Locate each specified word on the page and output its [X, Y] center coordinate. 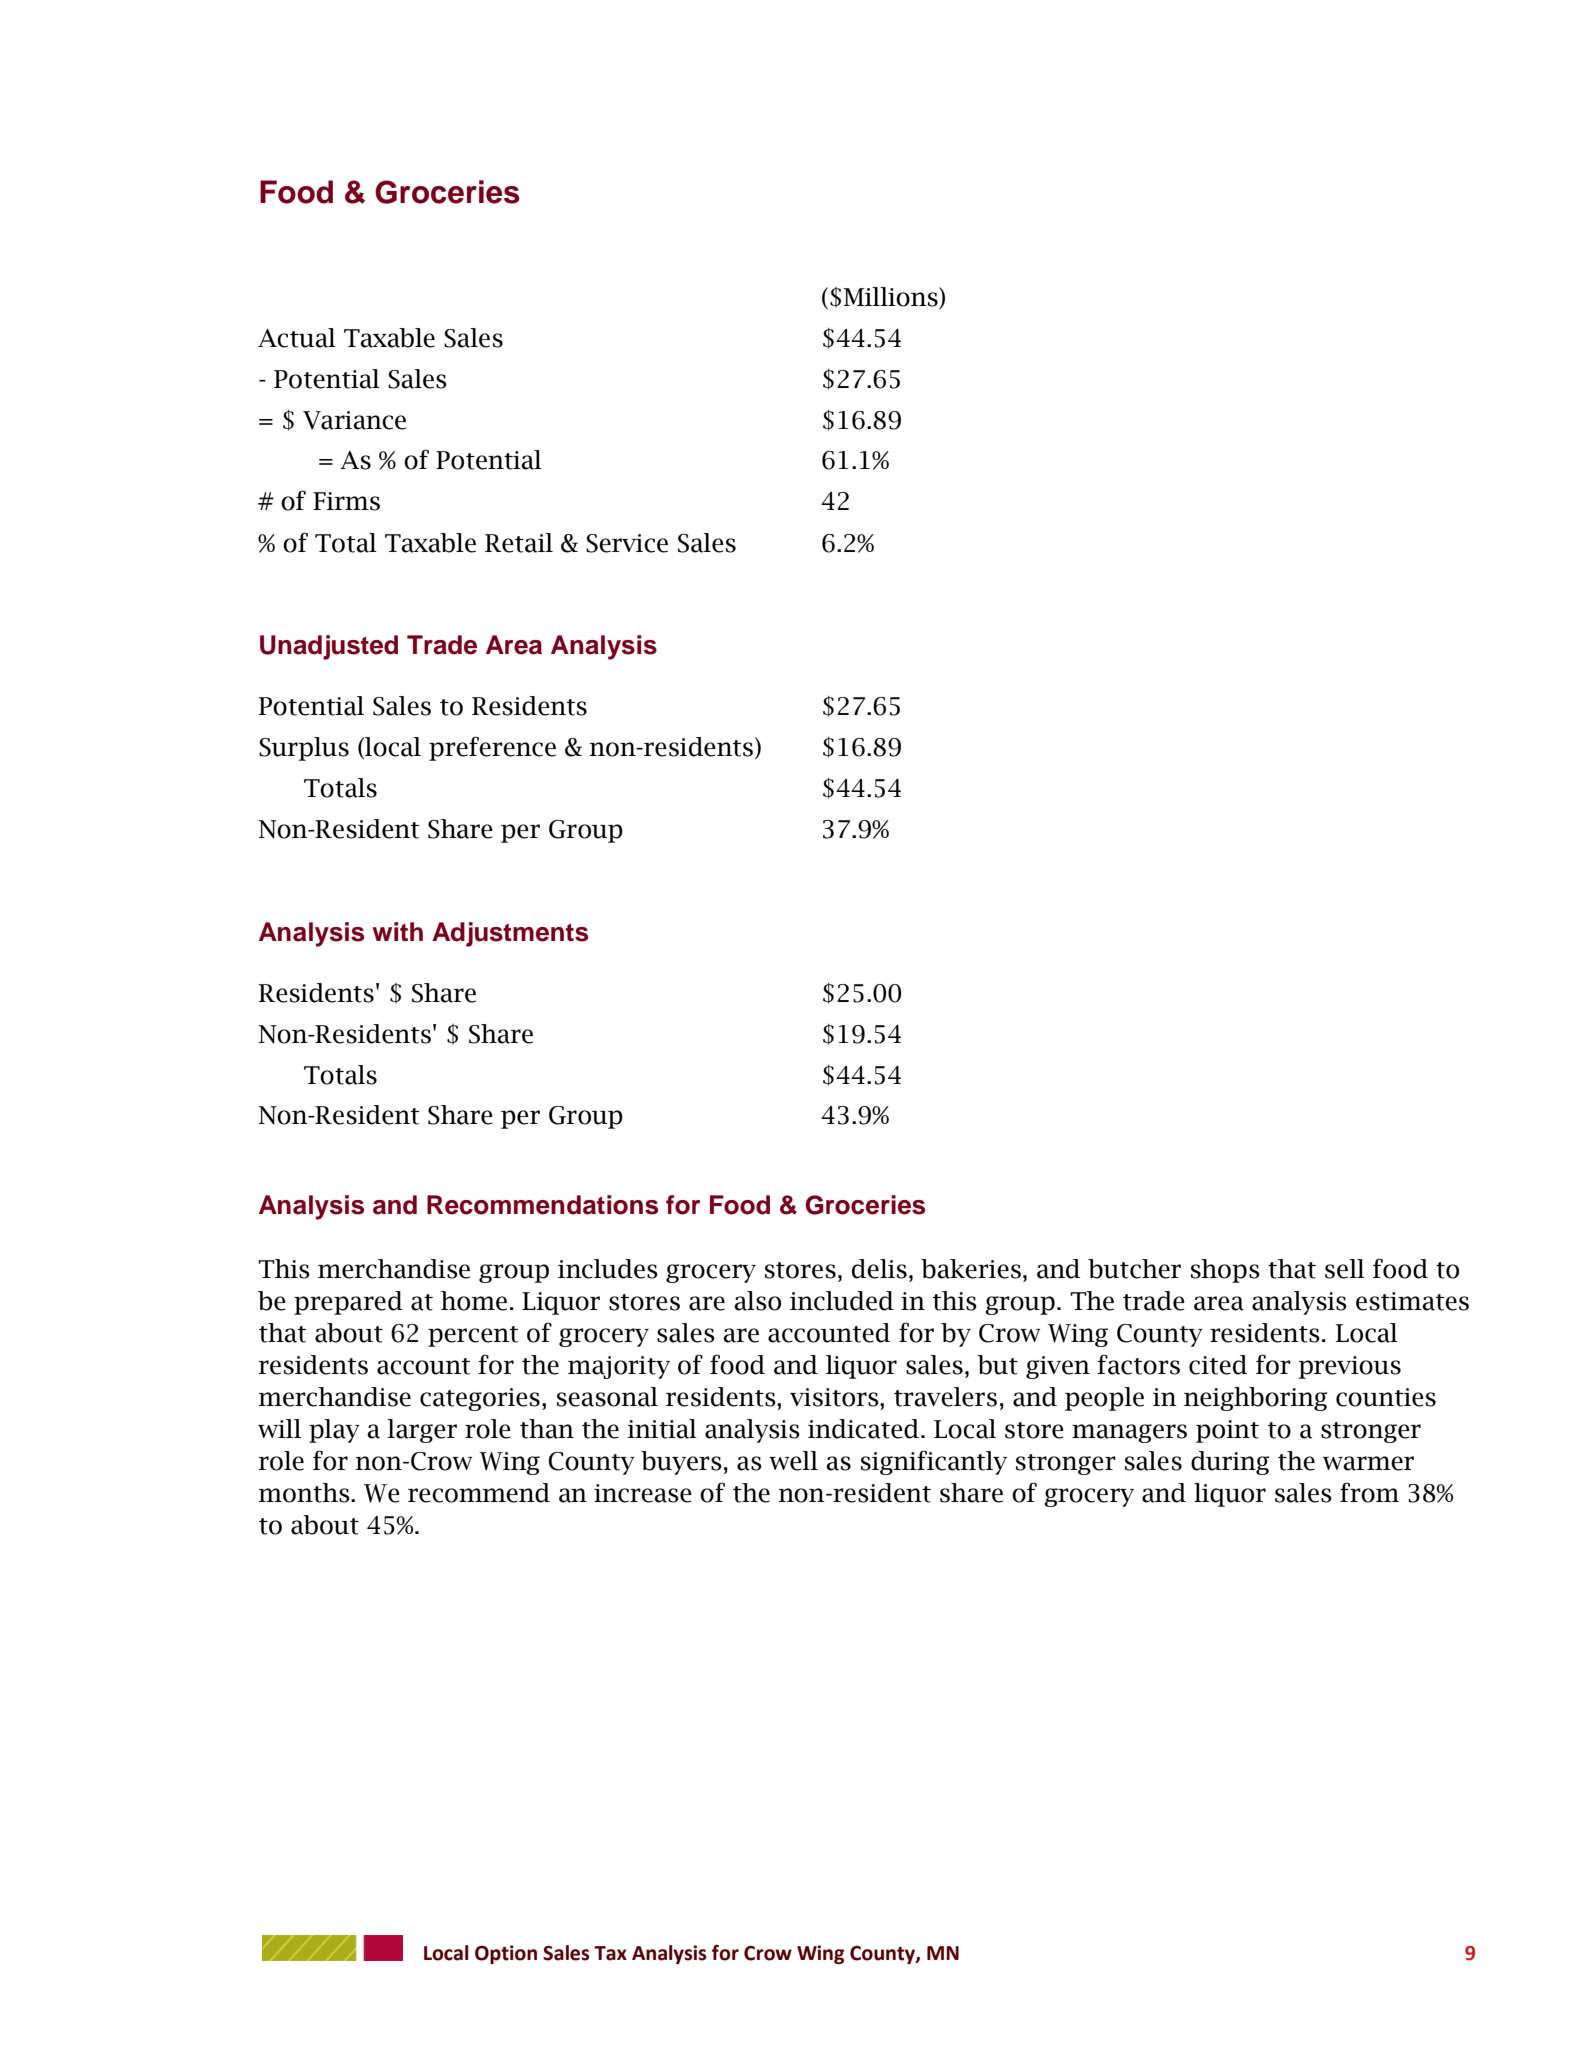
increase [643, 1493]
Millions [891, 297]
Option [506, 1954]
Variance [354, 420]
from [1369, 1492]
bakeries [971, 1269]
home [474, 1301]
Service [627, 543]
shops [1225, 1271]
